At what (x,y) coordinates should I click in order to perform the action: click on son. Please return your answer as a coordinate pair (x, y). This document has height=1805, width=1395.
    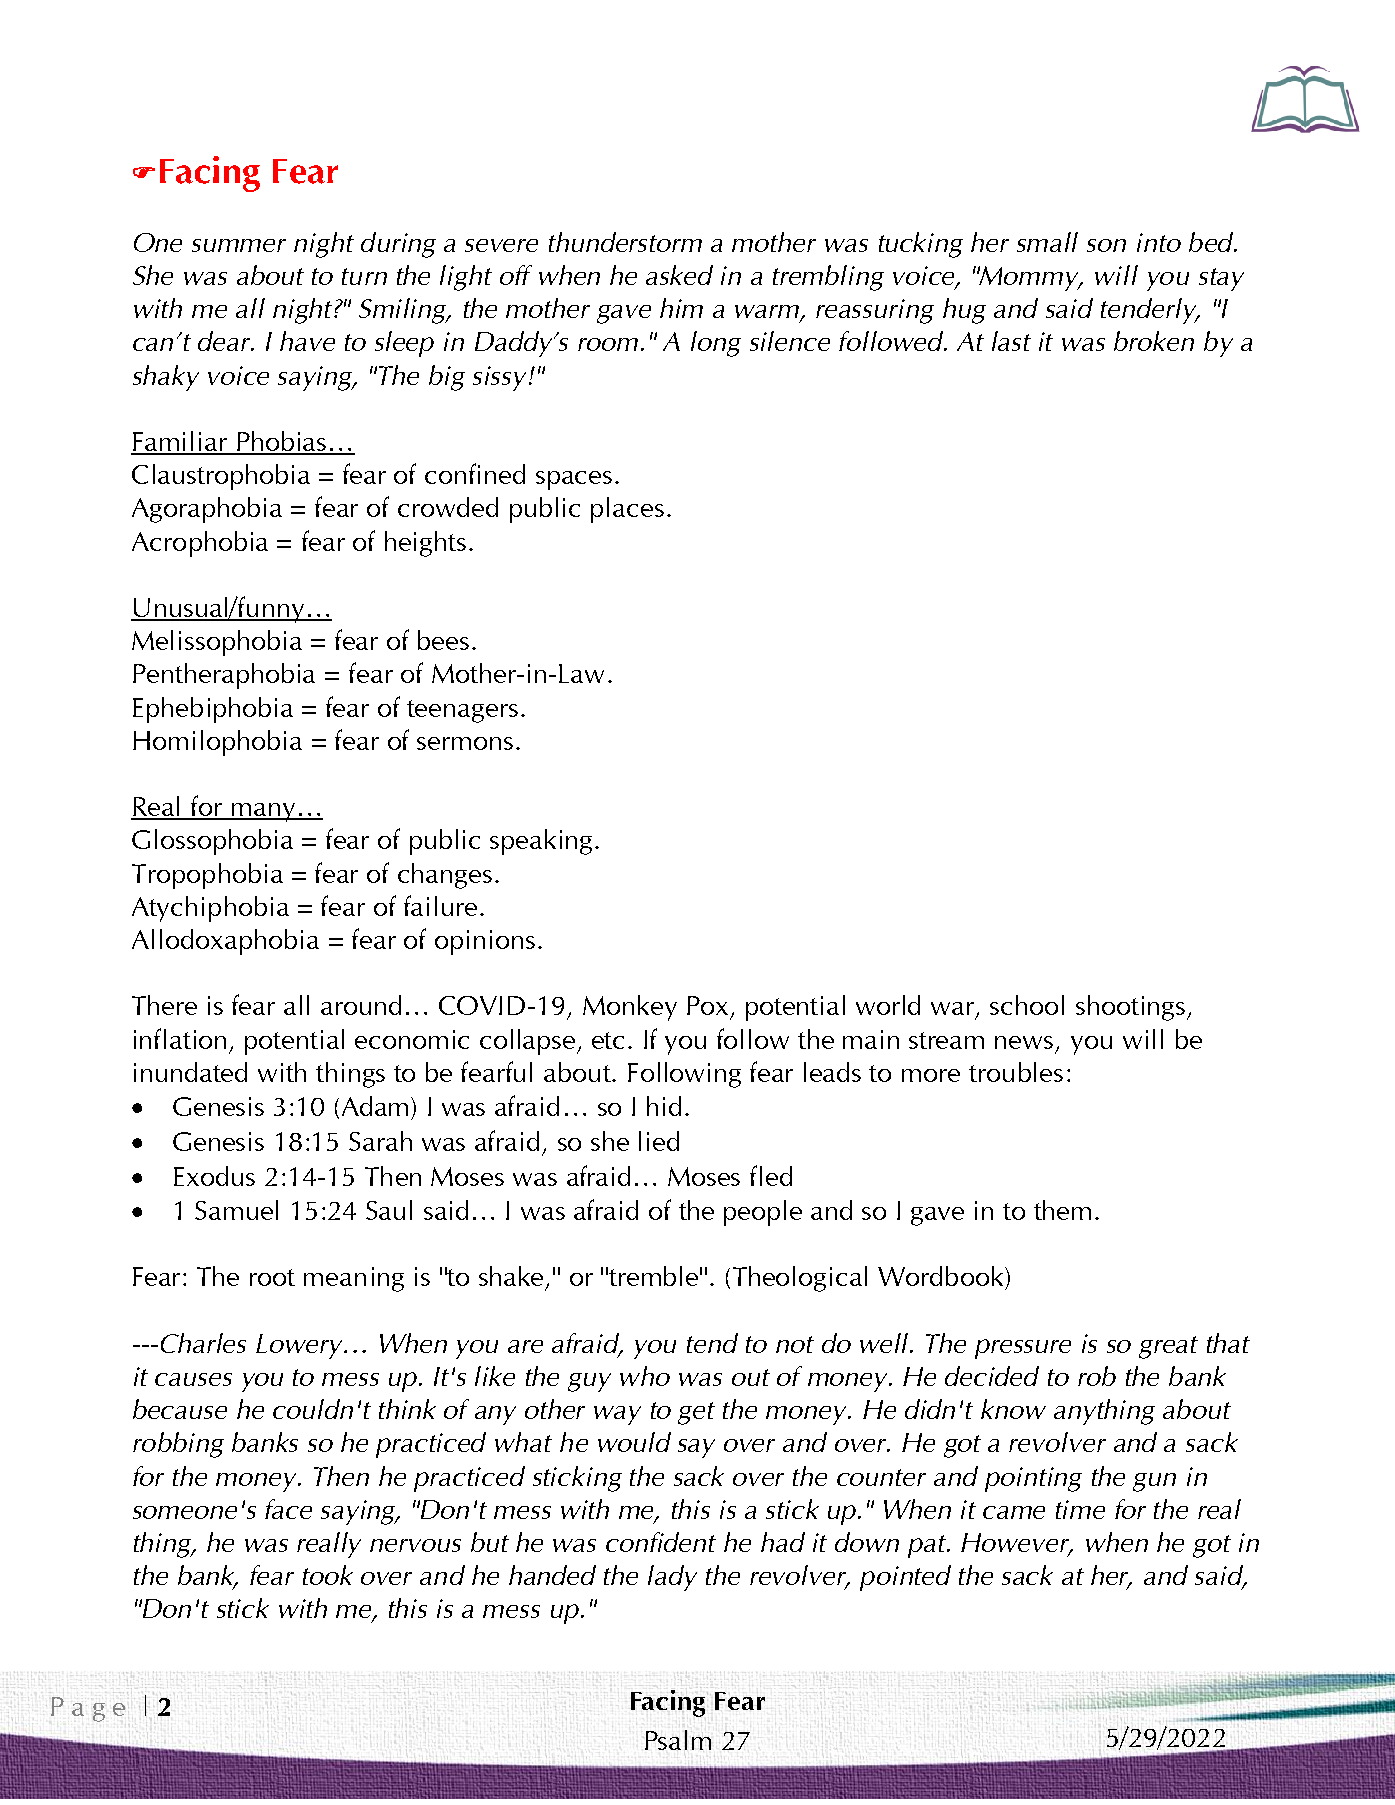
    Looking at the image, I should click on (1106, 245).
